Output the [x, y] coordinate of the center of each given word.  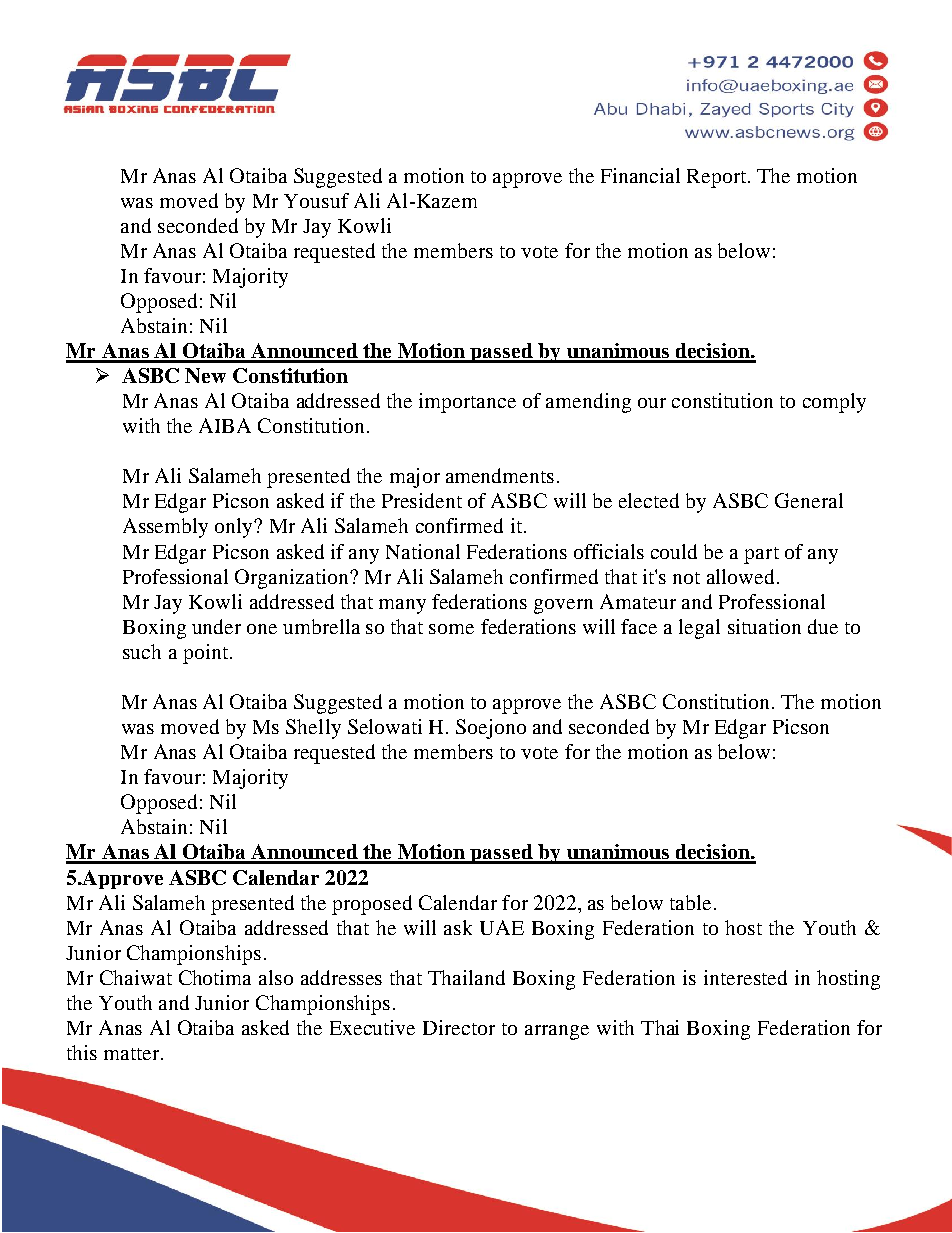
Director [459, 1027]
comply [834, 403]
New [205, 375]
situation [764, 626]
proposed [372, 905]
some [451, 629]
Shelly [313, 729]
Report [718, 178]
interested [745, 977]
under [216, 626]
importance [467, 403]
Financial [640, 175]
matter [131, 1054]
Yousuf [316, 200]
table [690, 902]
